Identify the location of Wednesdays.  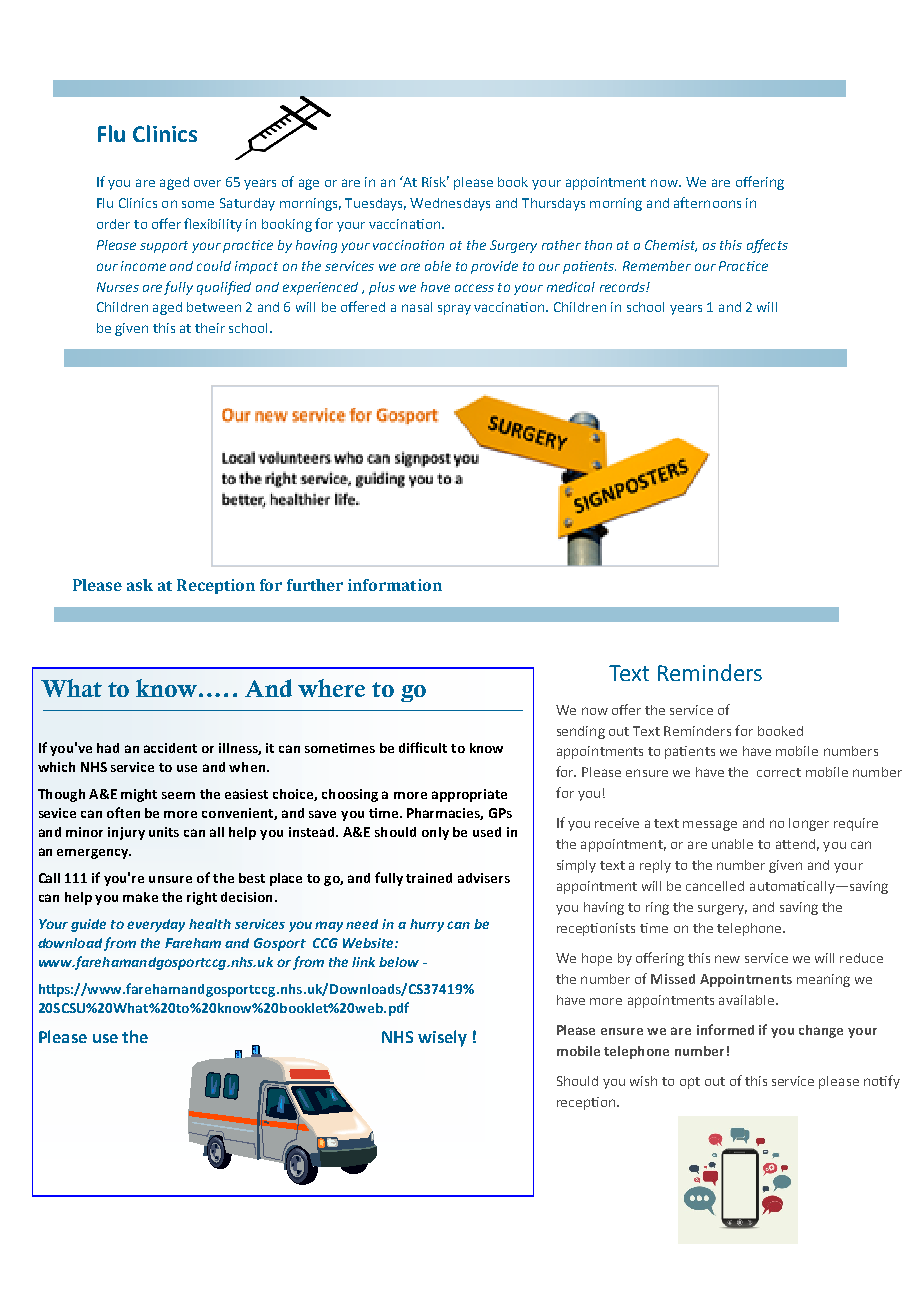
(450, 204).
